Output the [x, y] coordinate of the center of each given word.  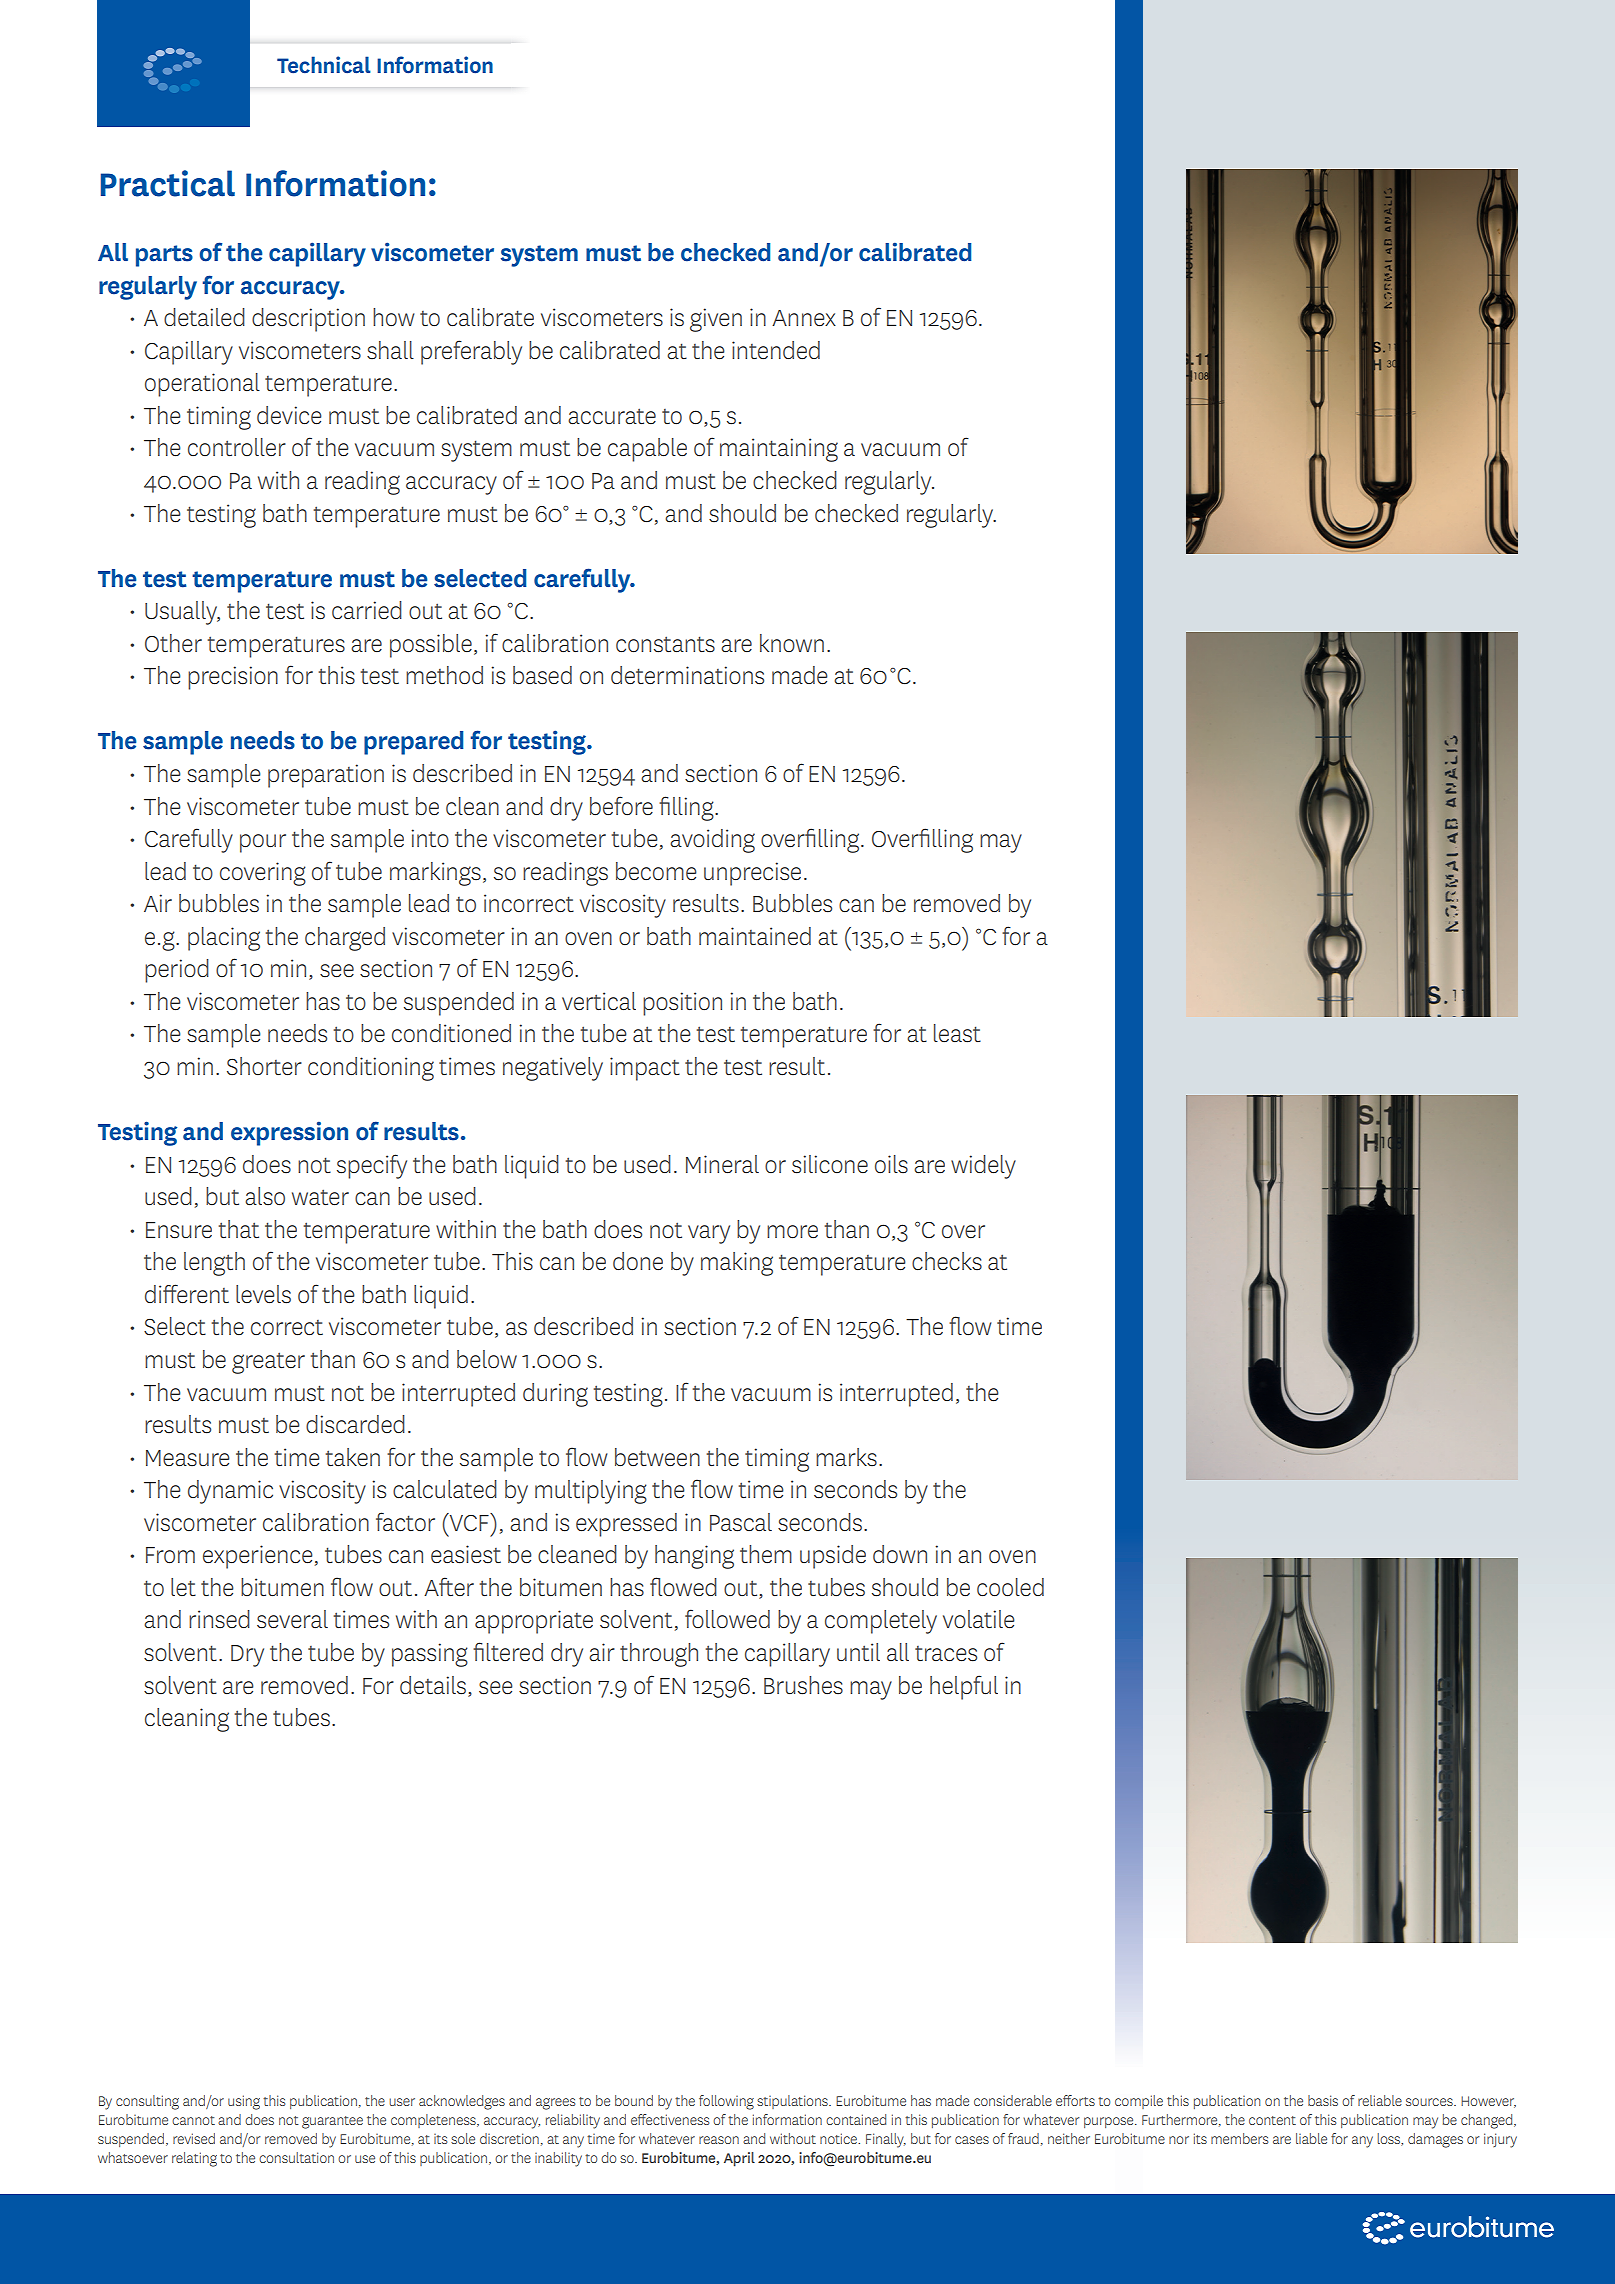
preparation [326, 776]
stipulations [793, 2102]
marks [846, 1457]
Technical [324, 65]
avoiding [712, 841]
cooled [1010, 1587]
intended [776, 350]
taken [353, 1457]
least [957, 1033]
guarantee [332, 2122]
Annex [804, 318]
